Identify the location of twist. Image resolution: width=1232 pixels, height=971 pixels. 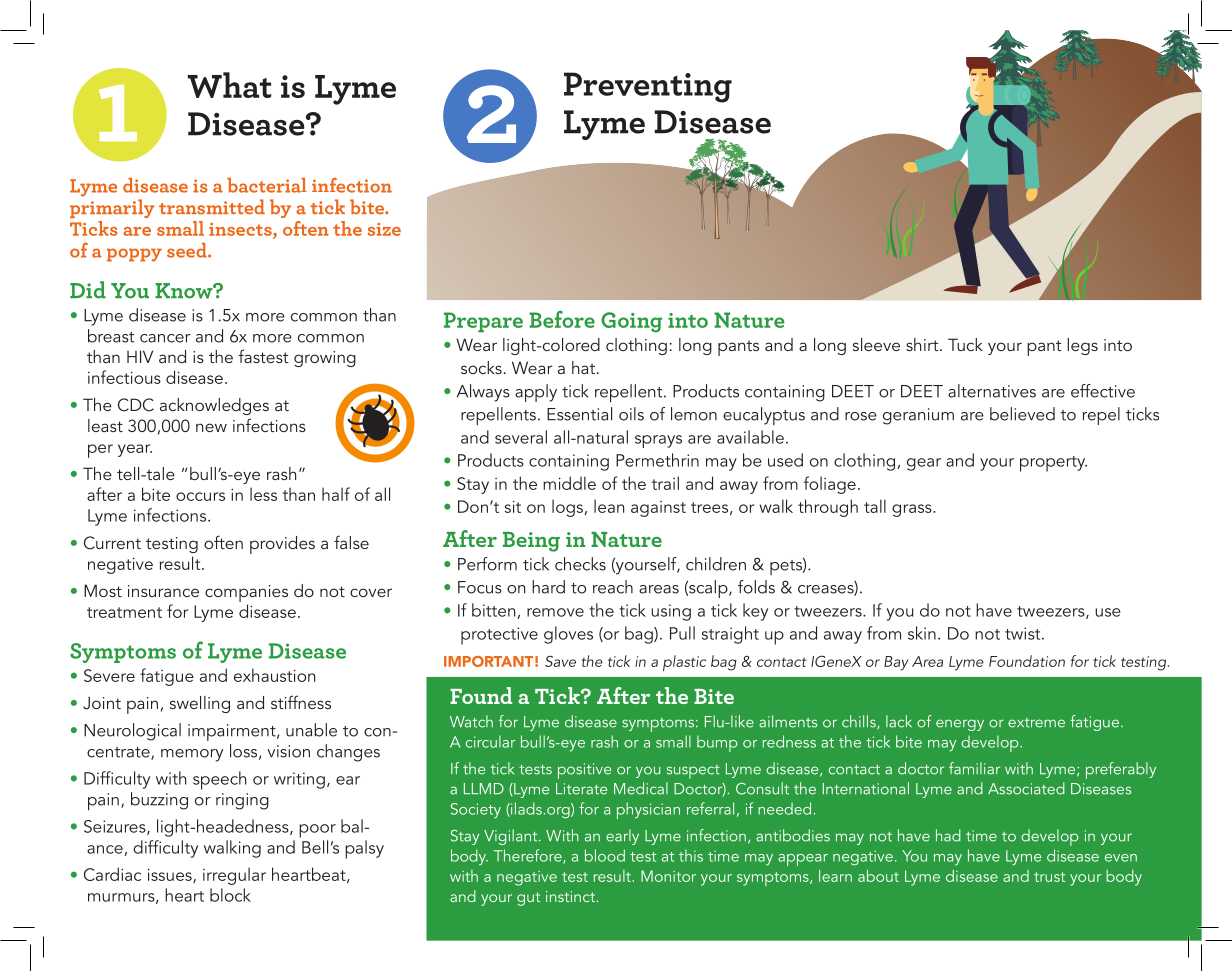
(1024, 633).
